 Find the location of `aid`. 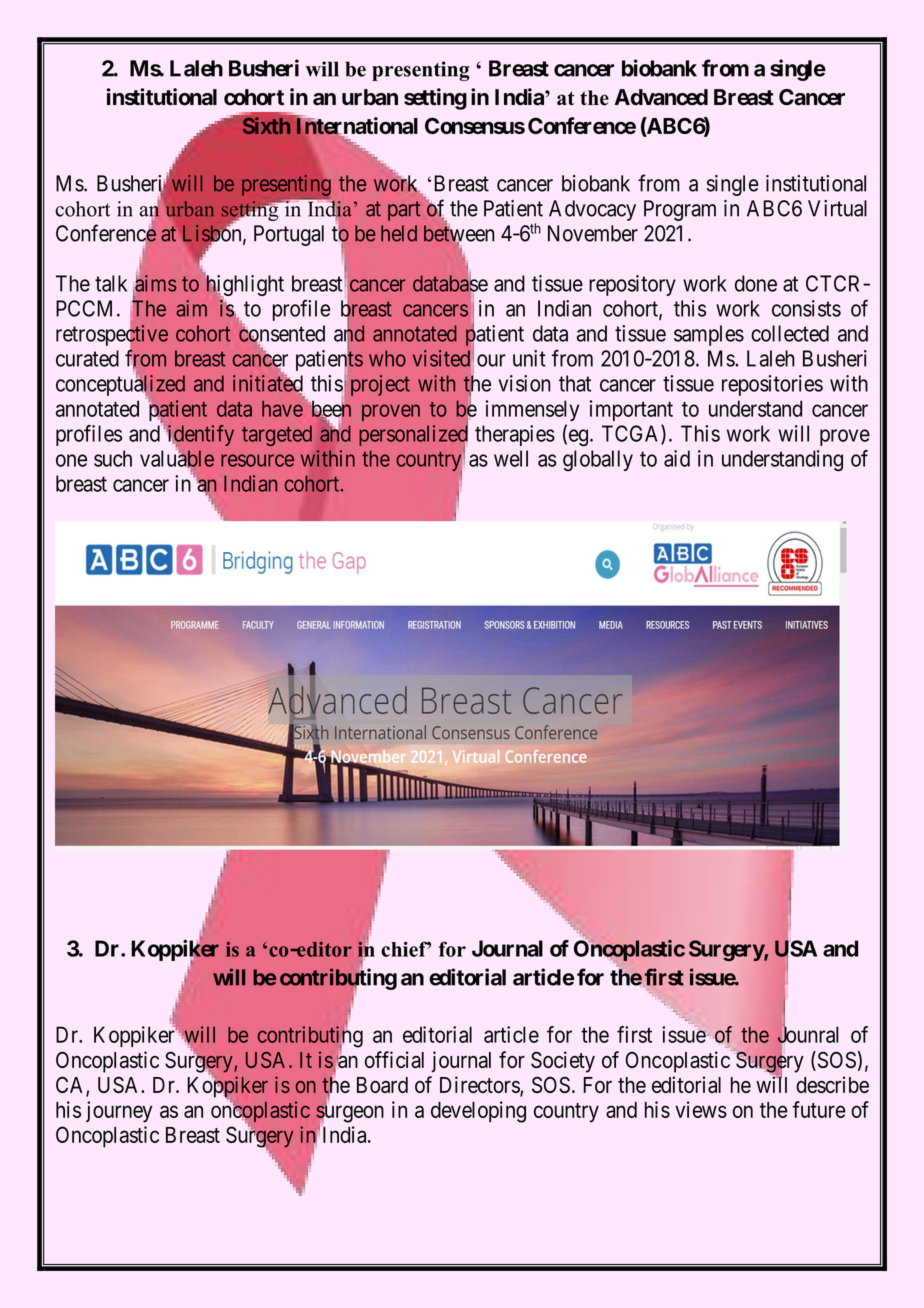

aid is located at coordinates (677, 458).
